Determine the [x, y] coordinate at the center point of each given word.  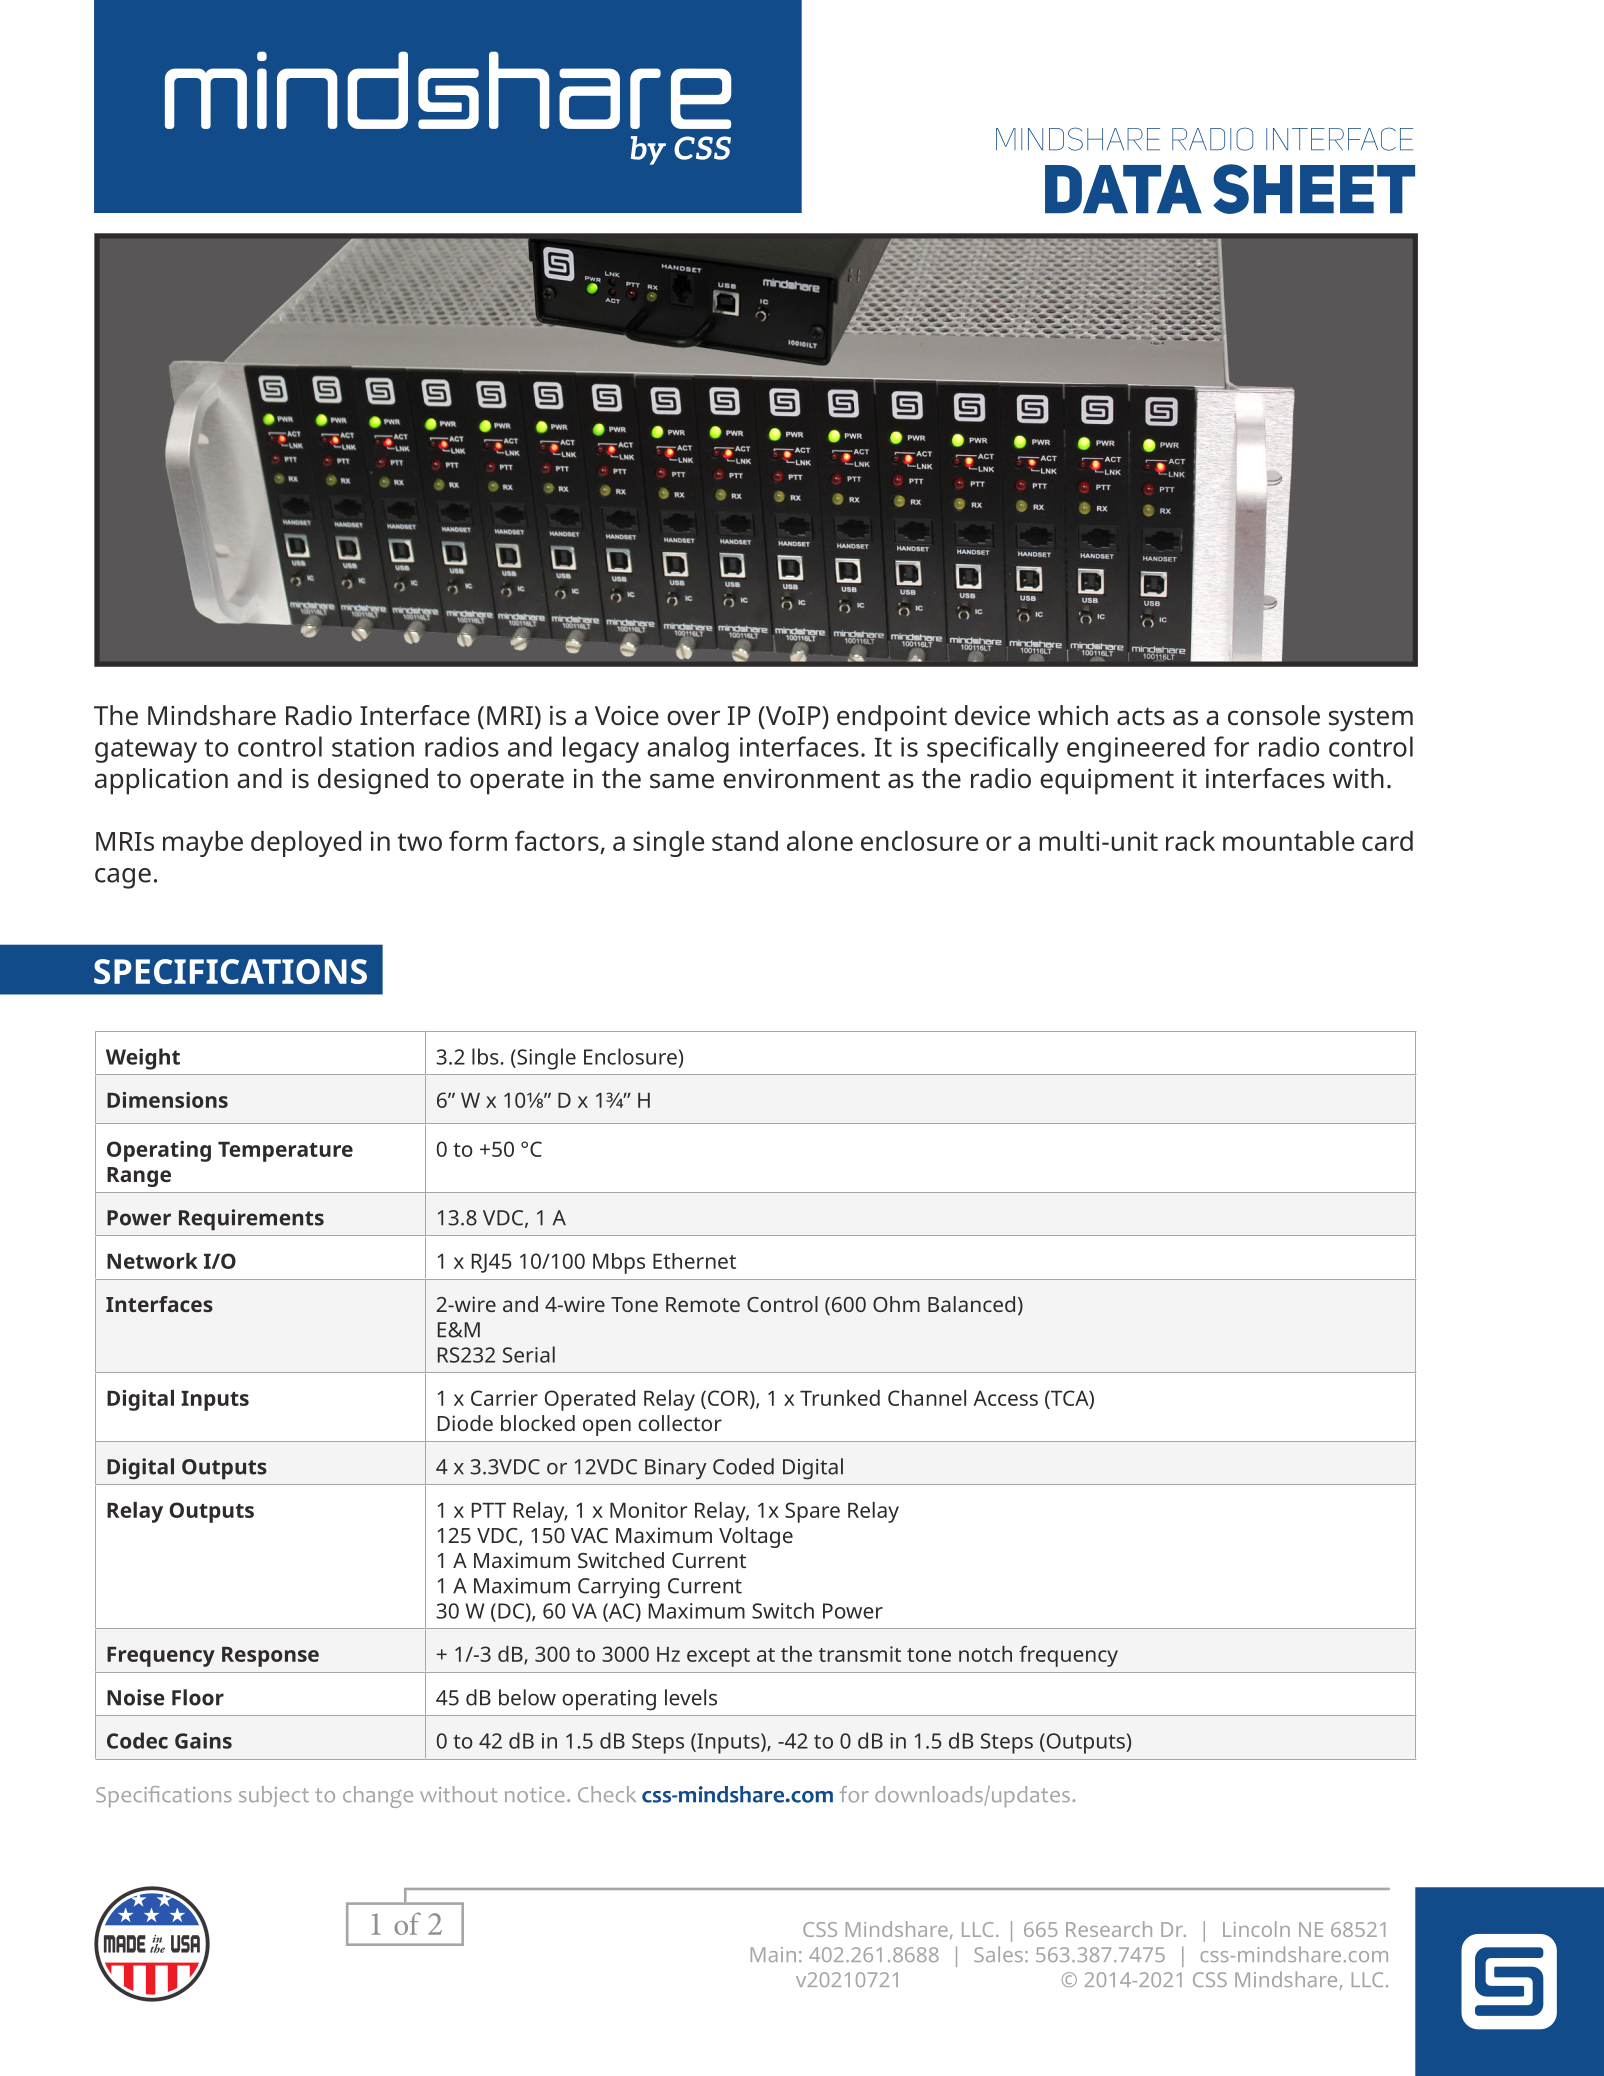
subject [274, 1796]
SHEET [1314, 189]
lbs [485, 1056]
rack [1190, 841]
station [373, 747]
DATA [1123, 189]
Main [773, 1954]
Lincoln [1256, 1929]
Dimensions [167, 1100]
